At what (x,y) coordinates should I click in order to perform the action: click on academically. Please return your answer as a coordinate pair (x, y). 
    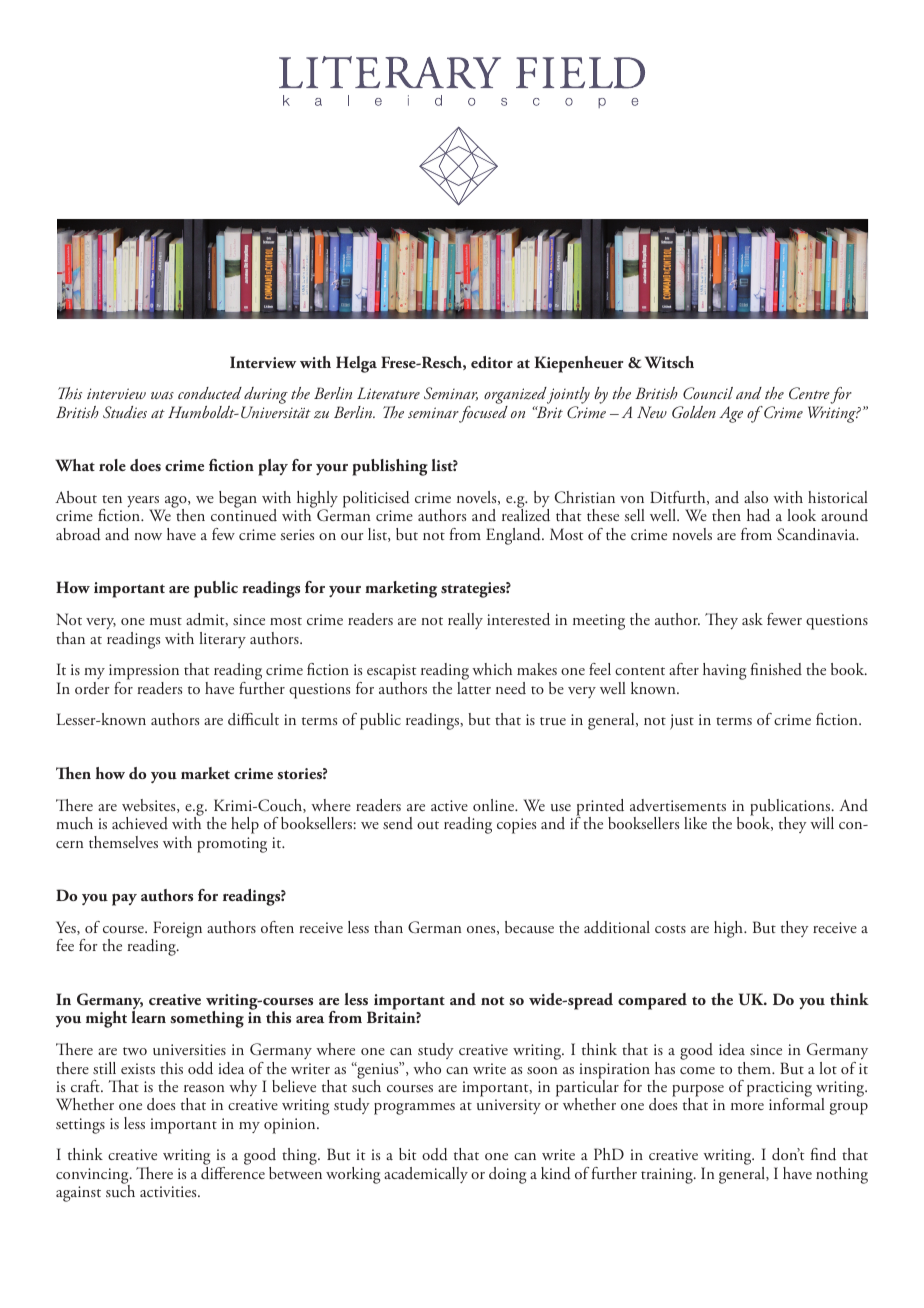
    Looking at the image, I should click on (426, 1175).
